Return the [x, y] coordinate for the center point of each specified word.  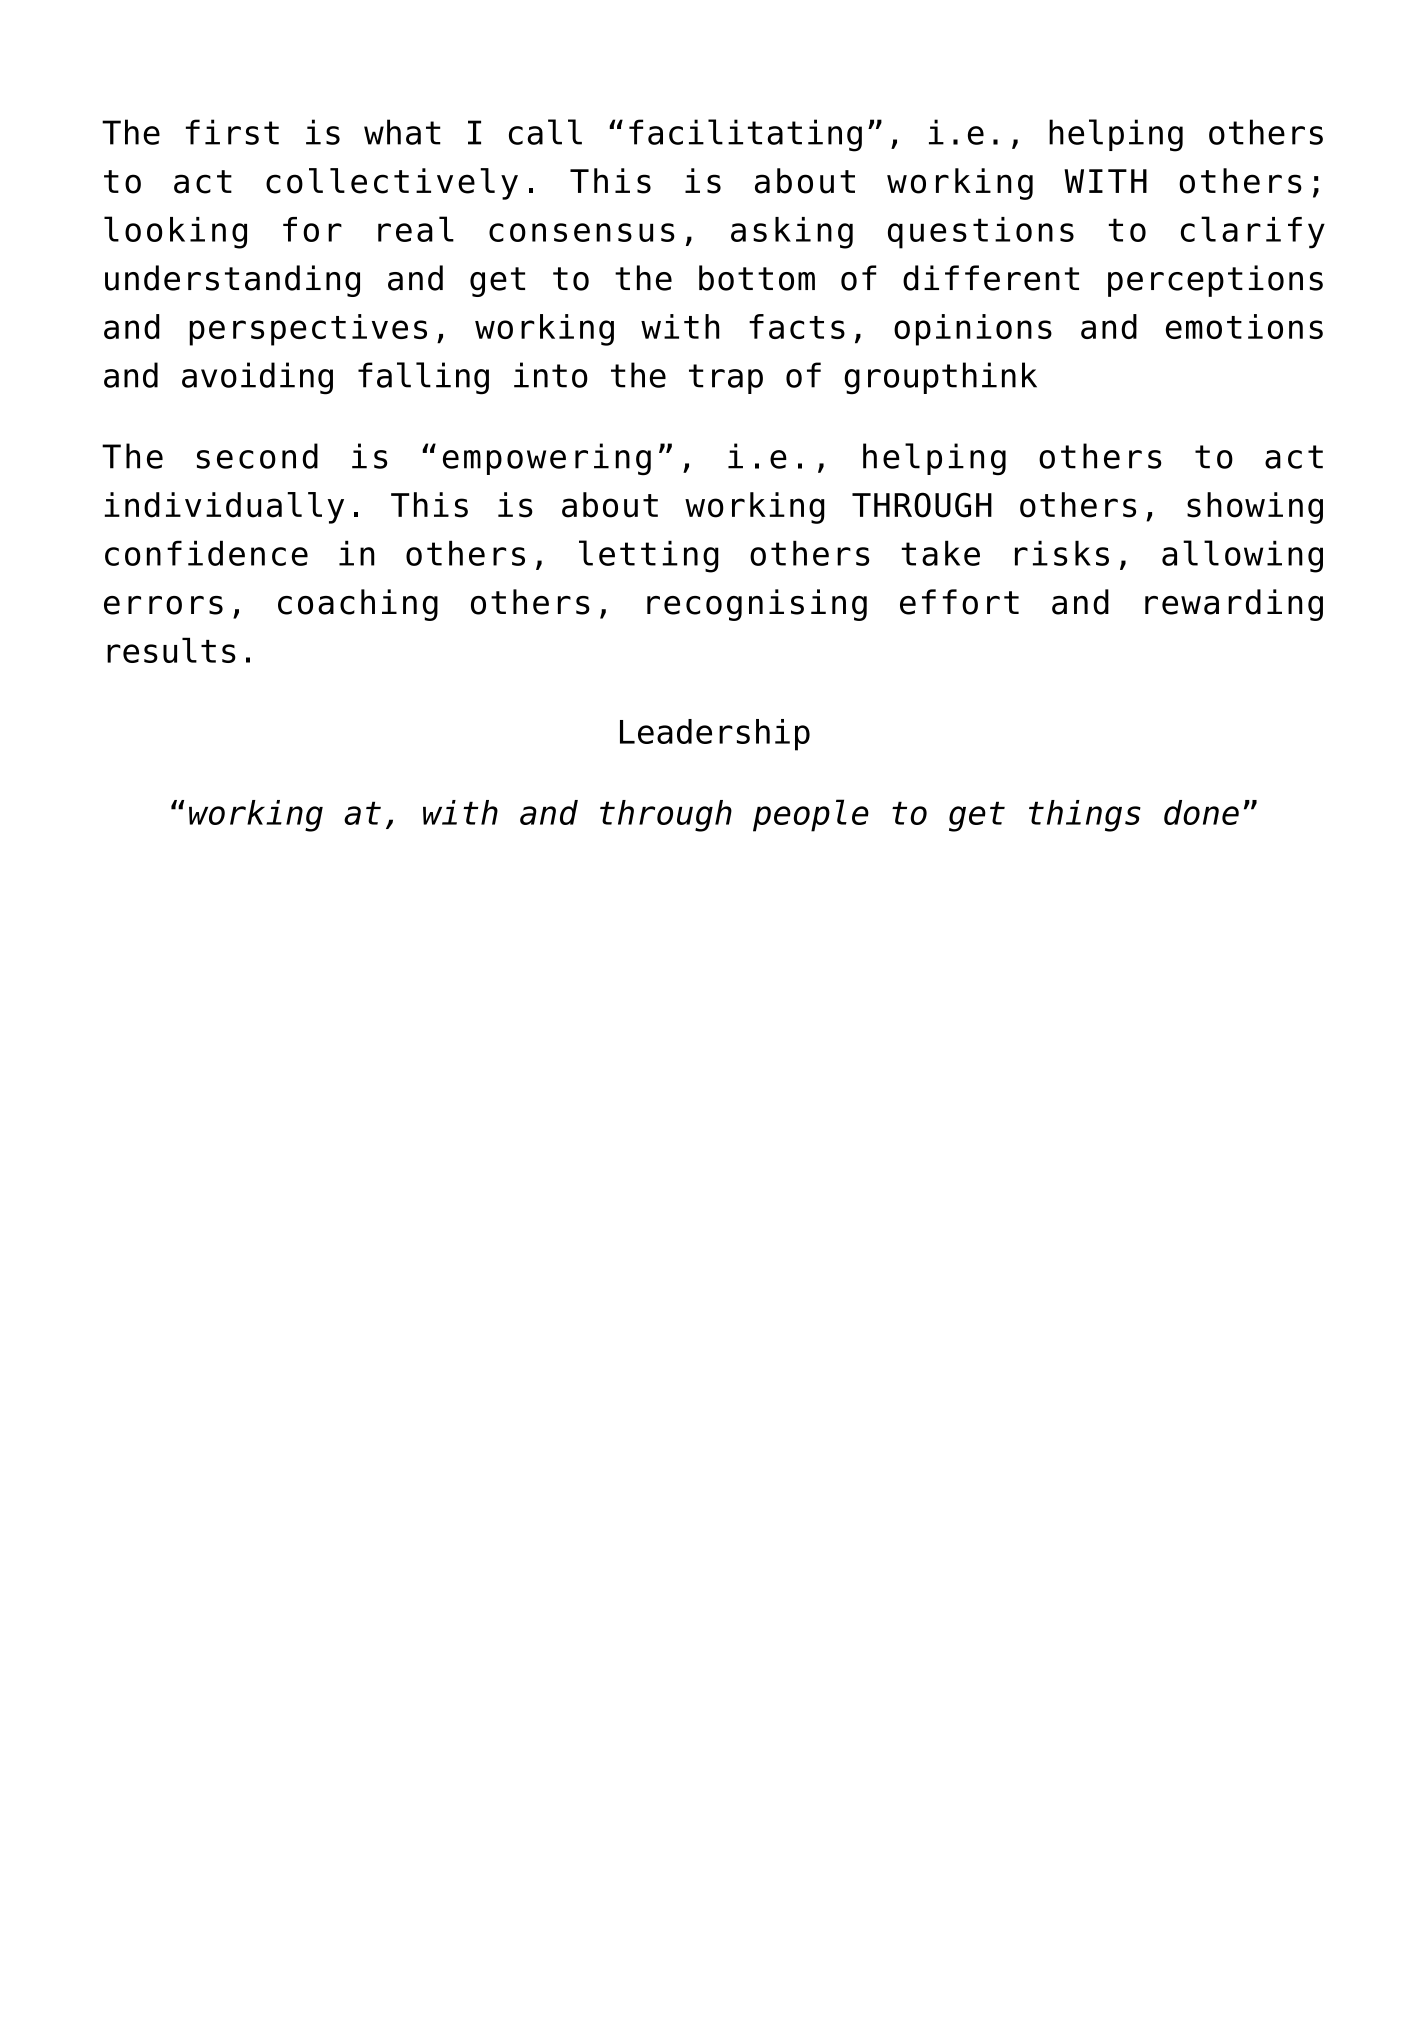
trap [726, 379]
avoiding [257, 378]
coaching [358, 605]
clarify [1253, 232]
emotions [1244, 326]
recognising [757, 605]
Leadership [715, 735]
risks [1062, 553]
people [811, 815]
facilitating [745, 135]
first [232, 132]
